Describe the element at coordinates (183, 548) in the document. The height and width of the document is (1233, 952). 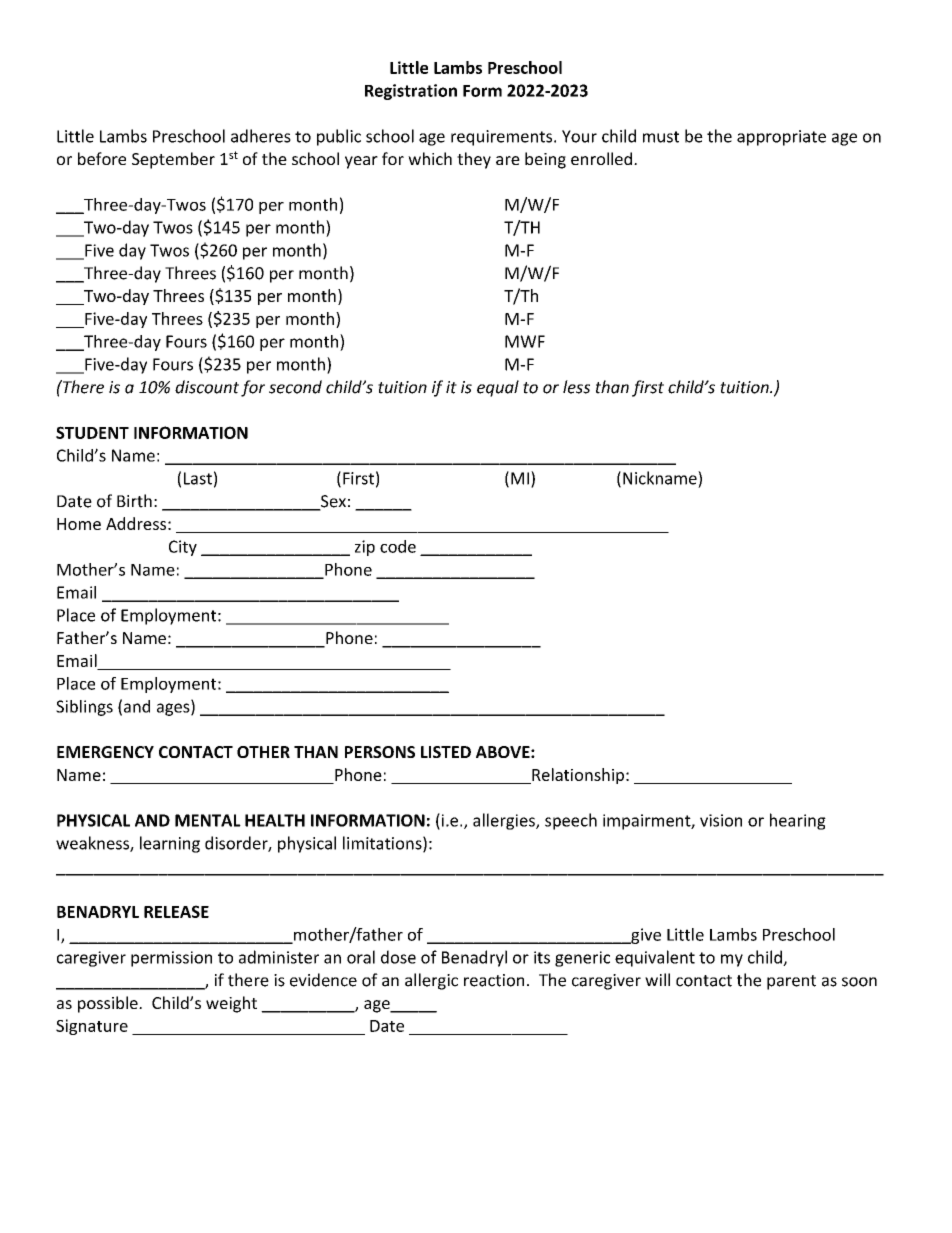
I see `City` at that location.
